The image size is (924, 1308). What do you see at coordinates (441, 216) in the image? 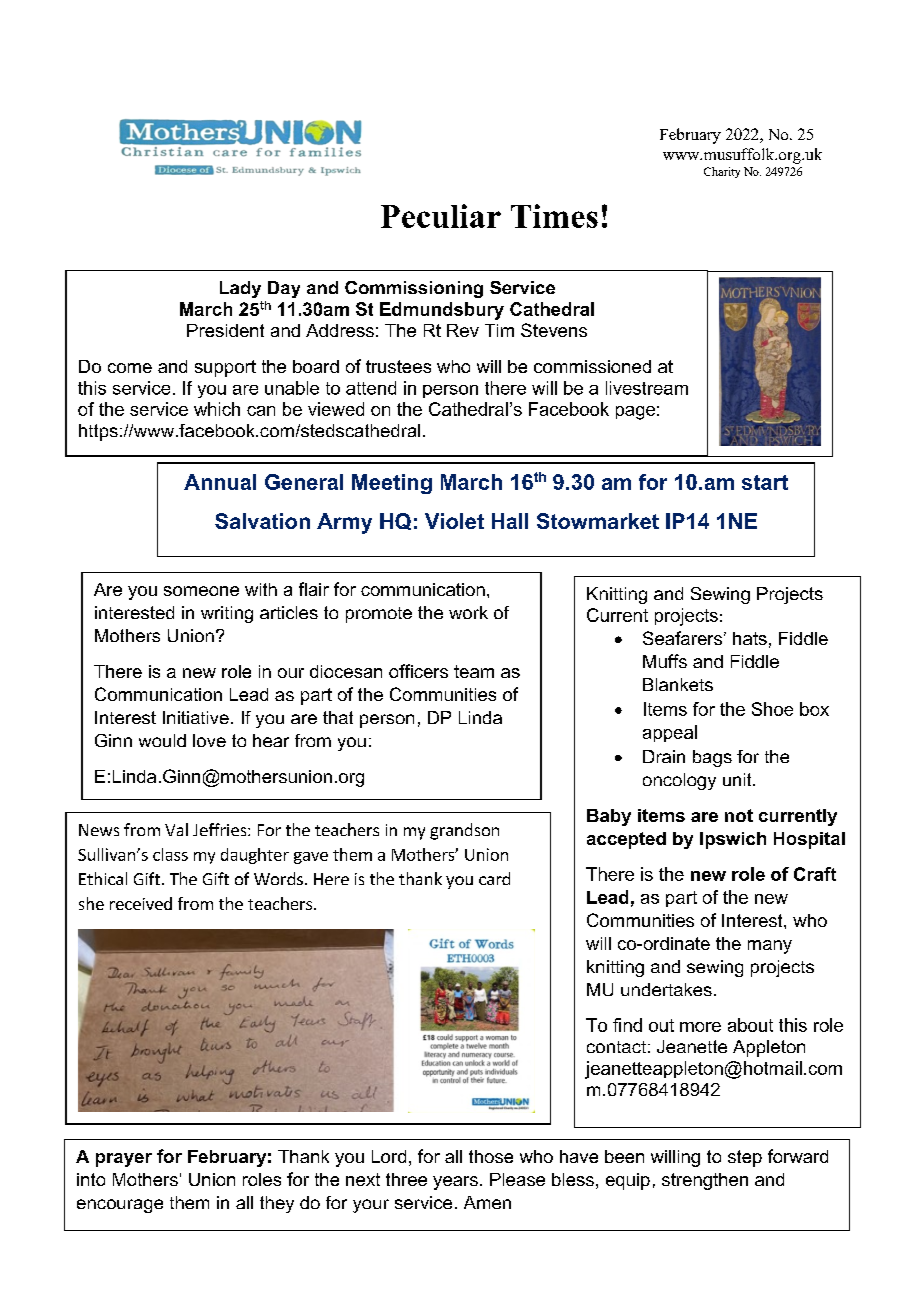
I see `Peculiar` at bounding box center [441, 216].
